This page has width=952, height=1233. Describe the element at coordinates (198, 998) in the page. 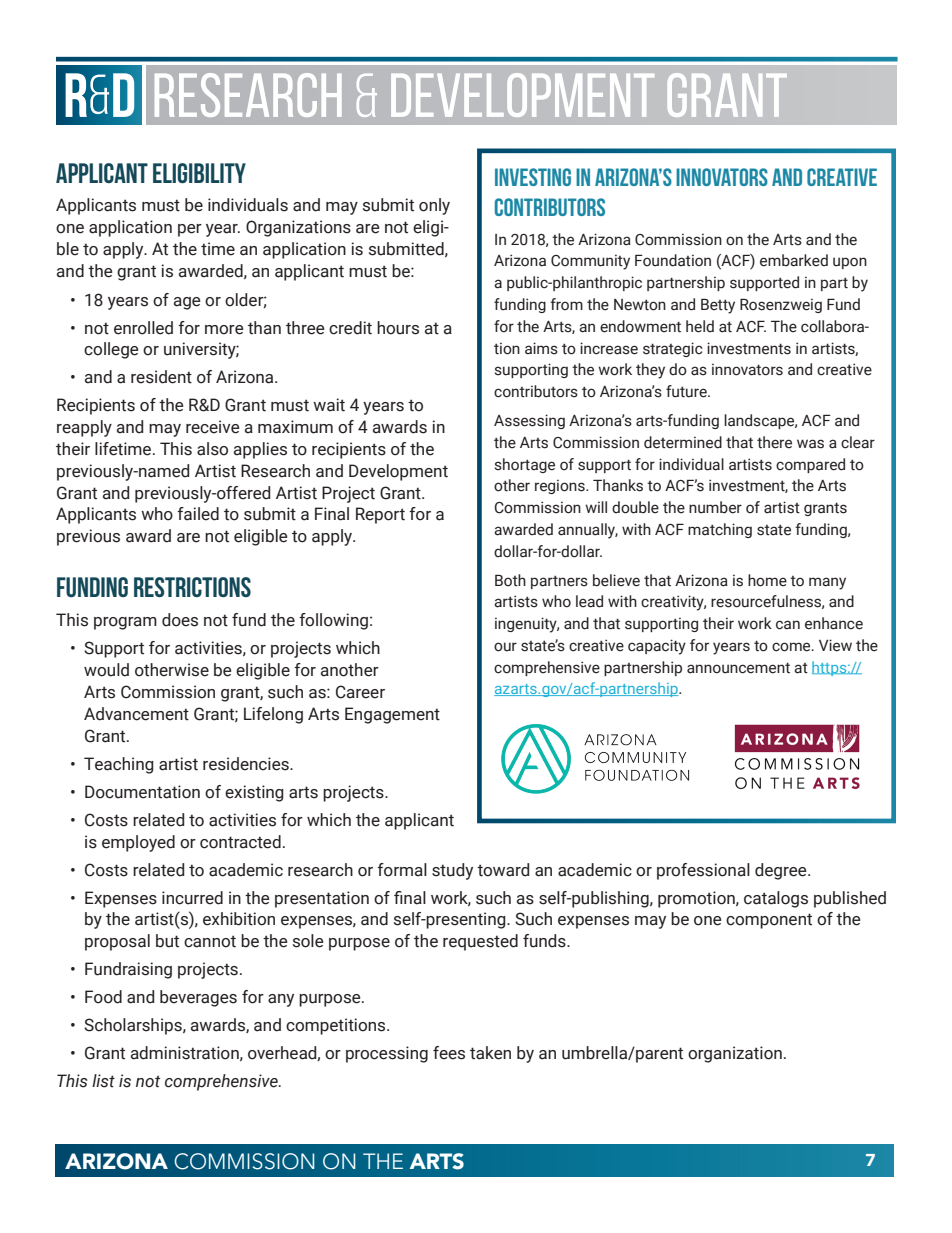

I see `beverages` at that location.
